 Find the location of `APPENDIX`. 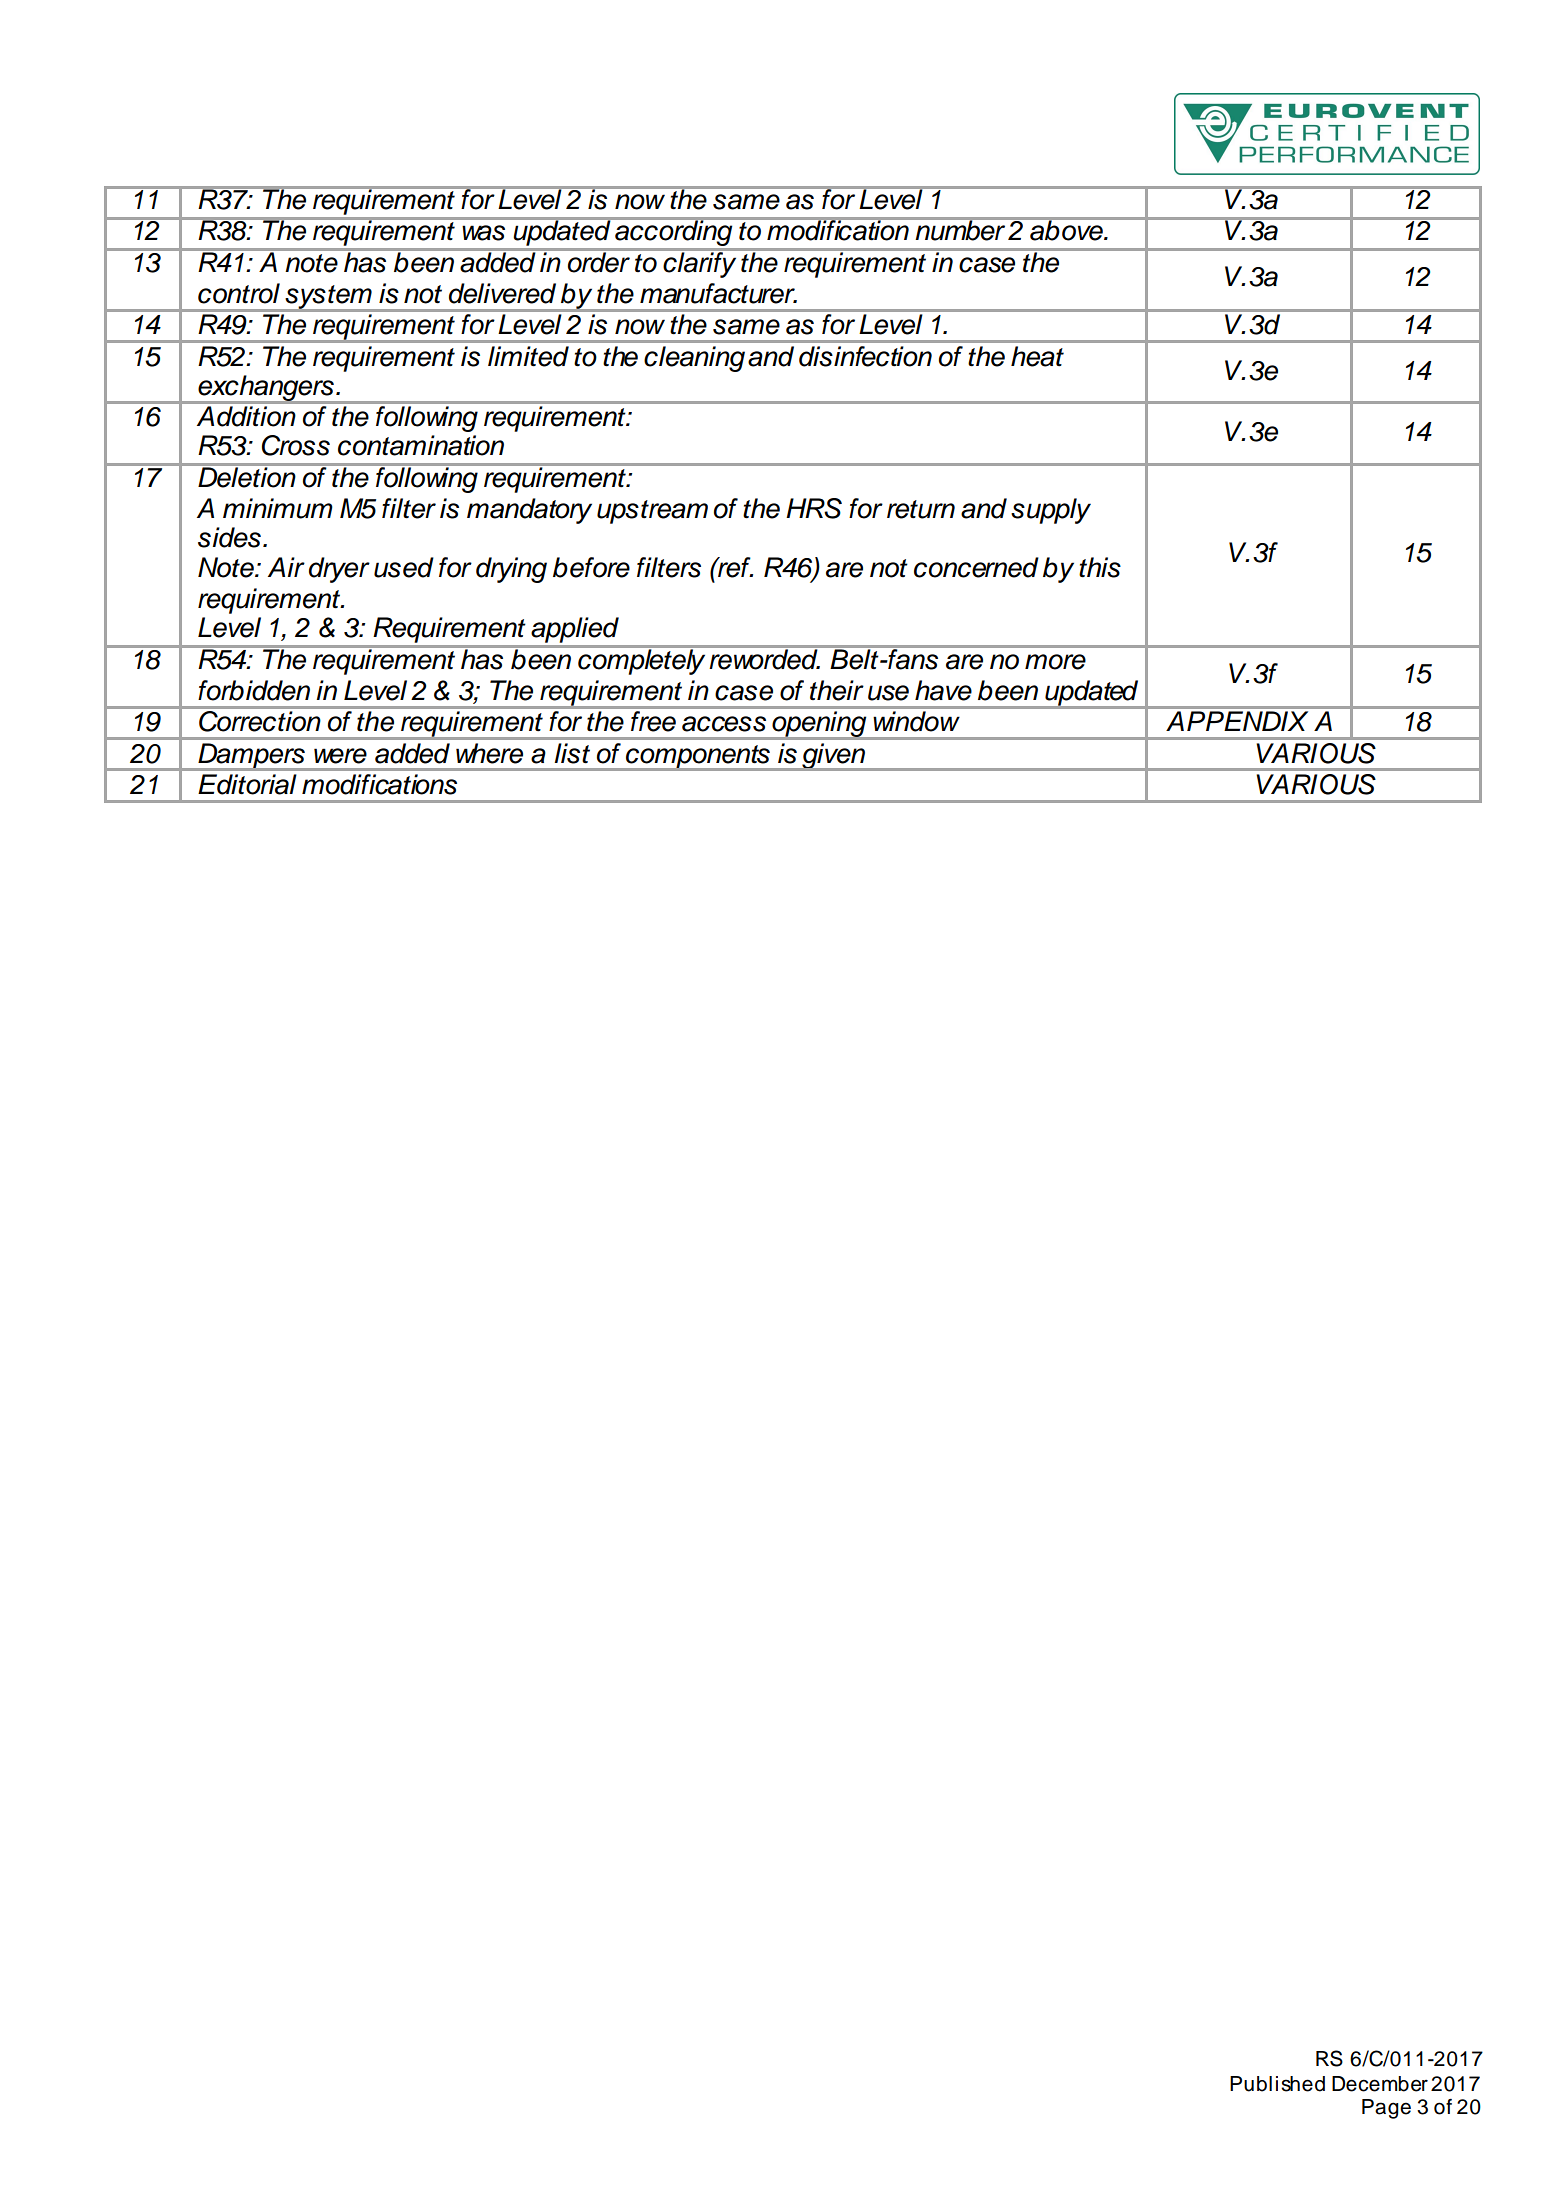

APPENDIX is located at coordinates (1237, 721).
